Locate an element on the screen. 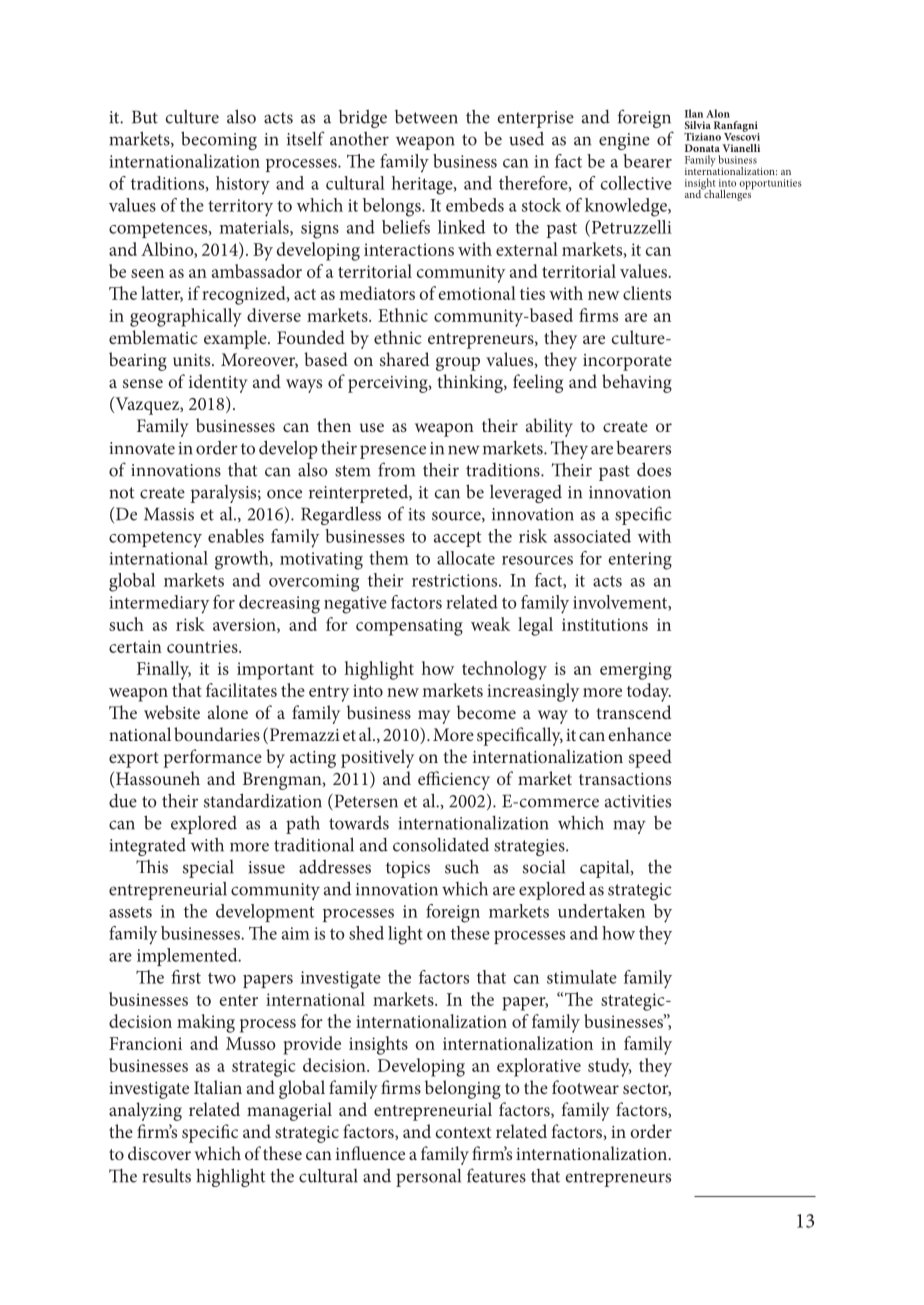  engine is located at coordinates (624, 141).
